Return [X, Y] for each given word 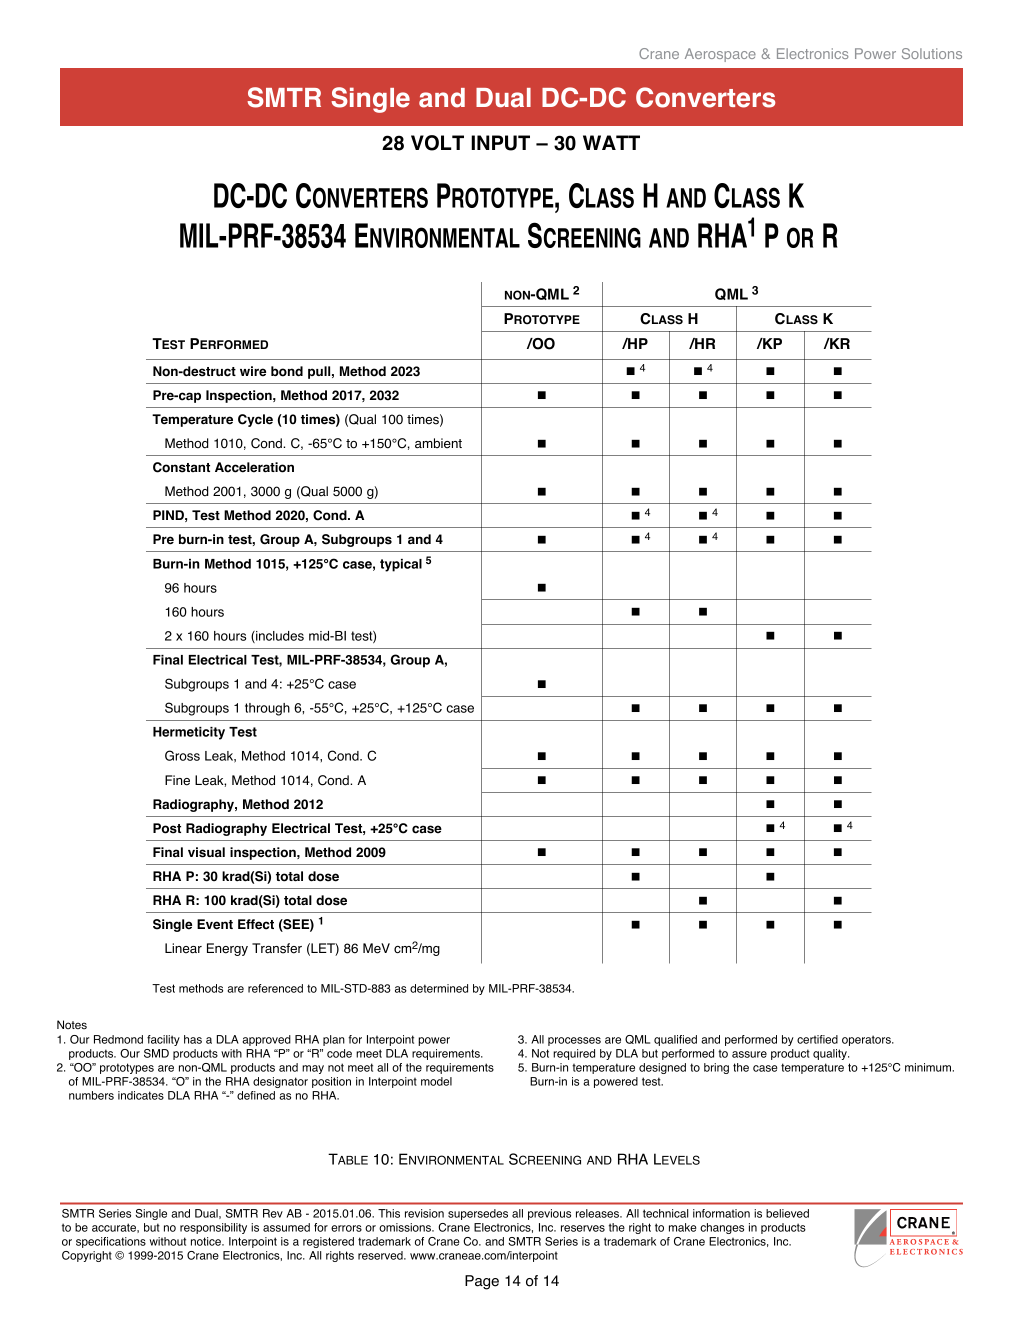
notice [207, 1241]
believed [787, 1213]
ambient [438, 443]
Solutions [932, 53]
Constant [181, 467]
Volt [437, 143]
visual [206, 852]
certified [817, 1039]
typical [401, 565]
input [500, 143]
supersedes [478, 1214]
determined [439, 988]
